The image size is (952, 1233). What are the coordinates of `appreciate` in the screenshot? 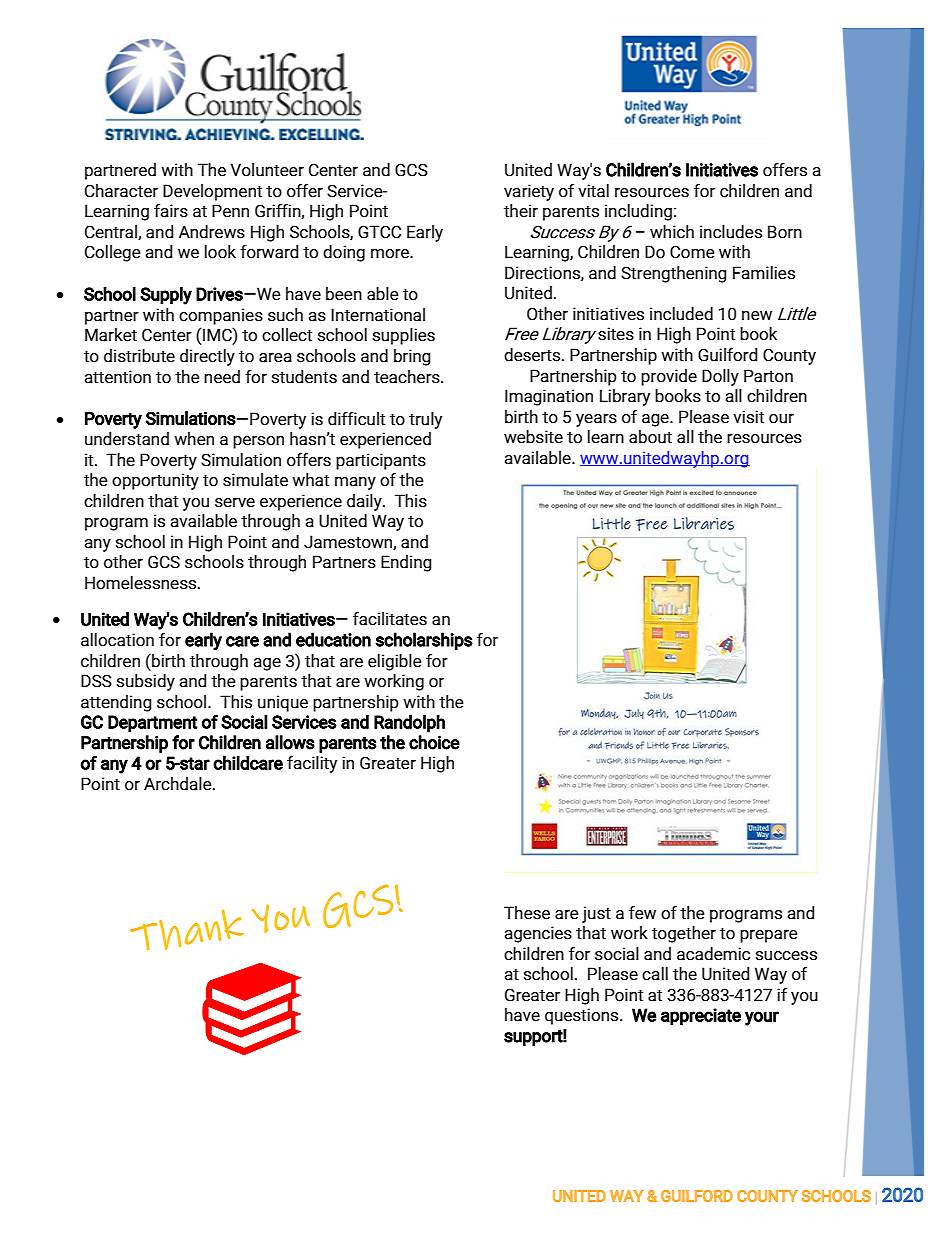 It's located at (701, 1017).
